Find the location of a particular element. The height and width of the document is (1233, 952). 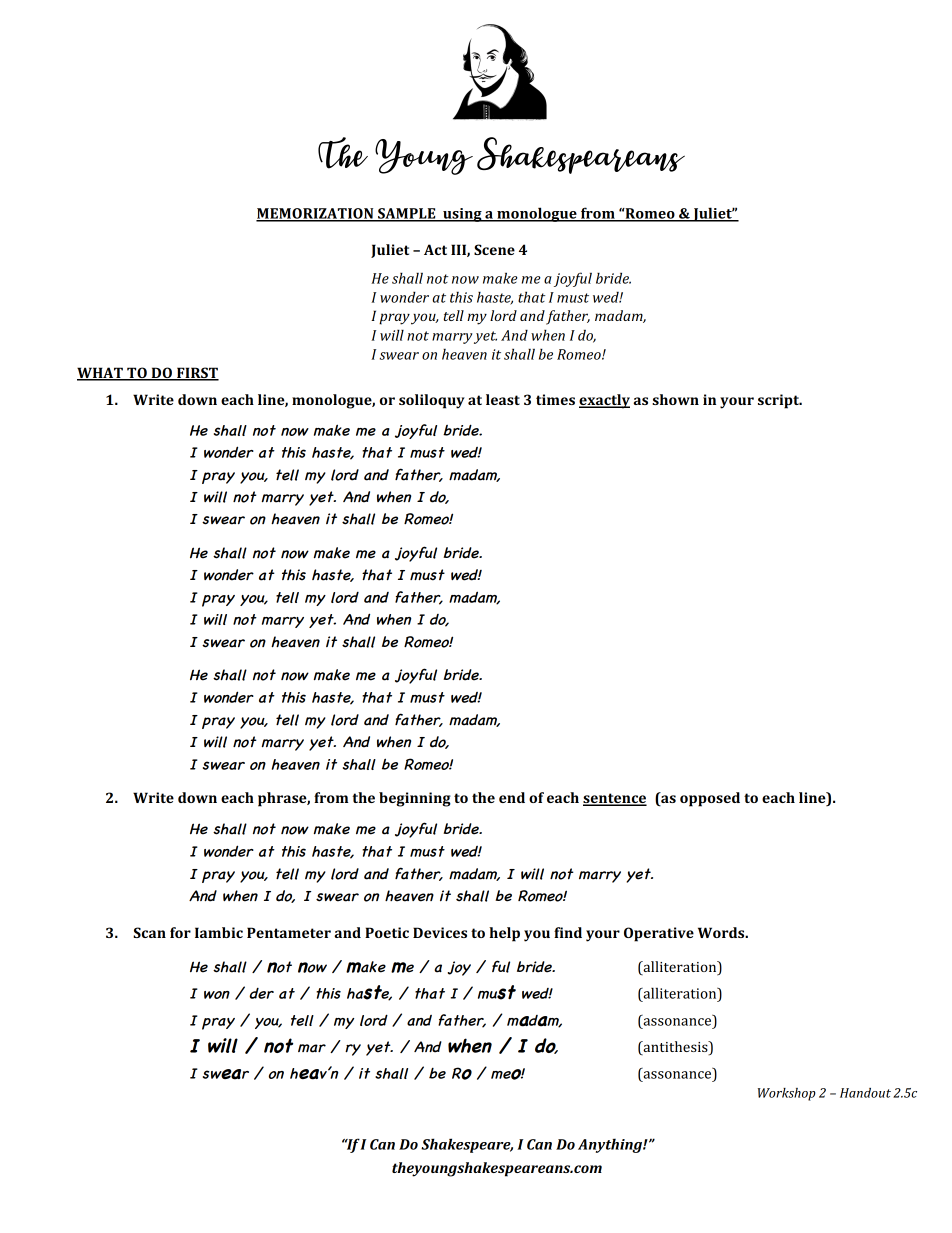

Scene is located at coordinates (494, 249).
